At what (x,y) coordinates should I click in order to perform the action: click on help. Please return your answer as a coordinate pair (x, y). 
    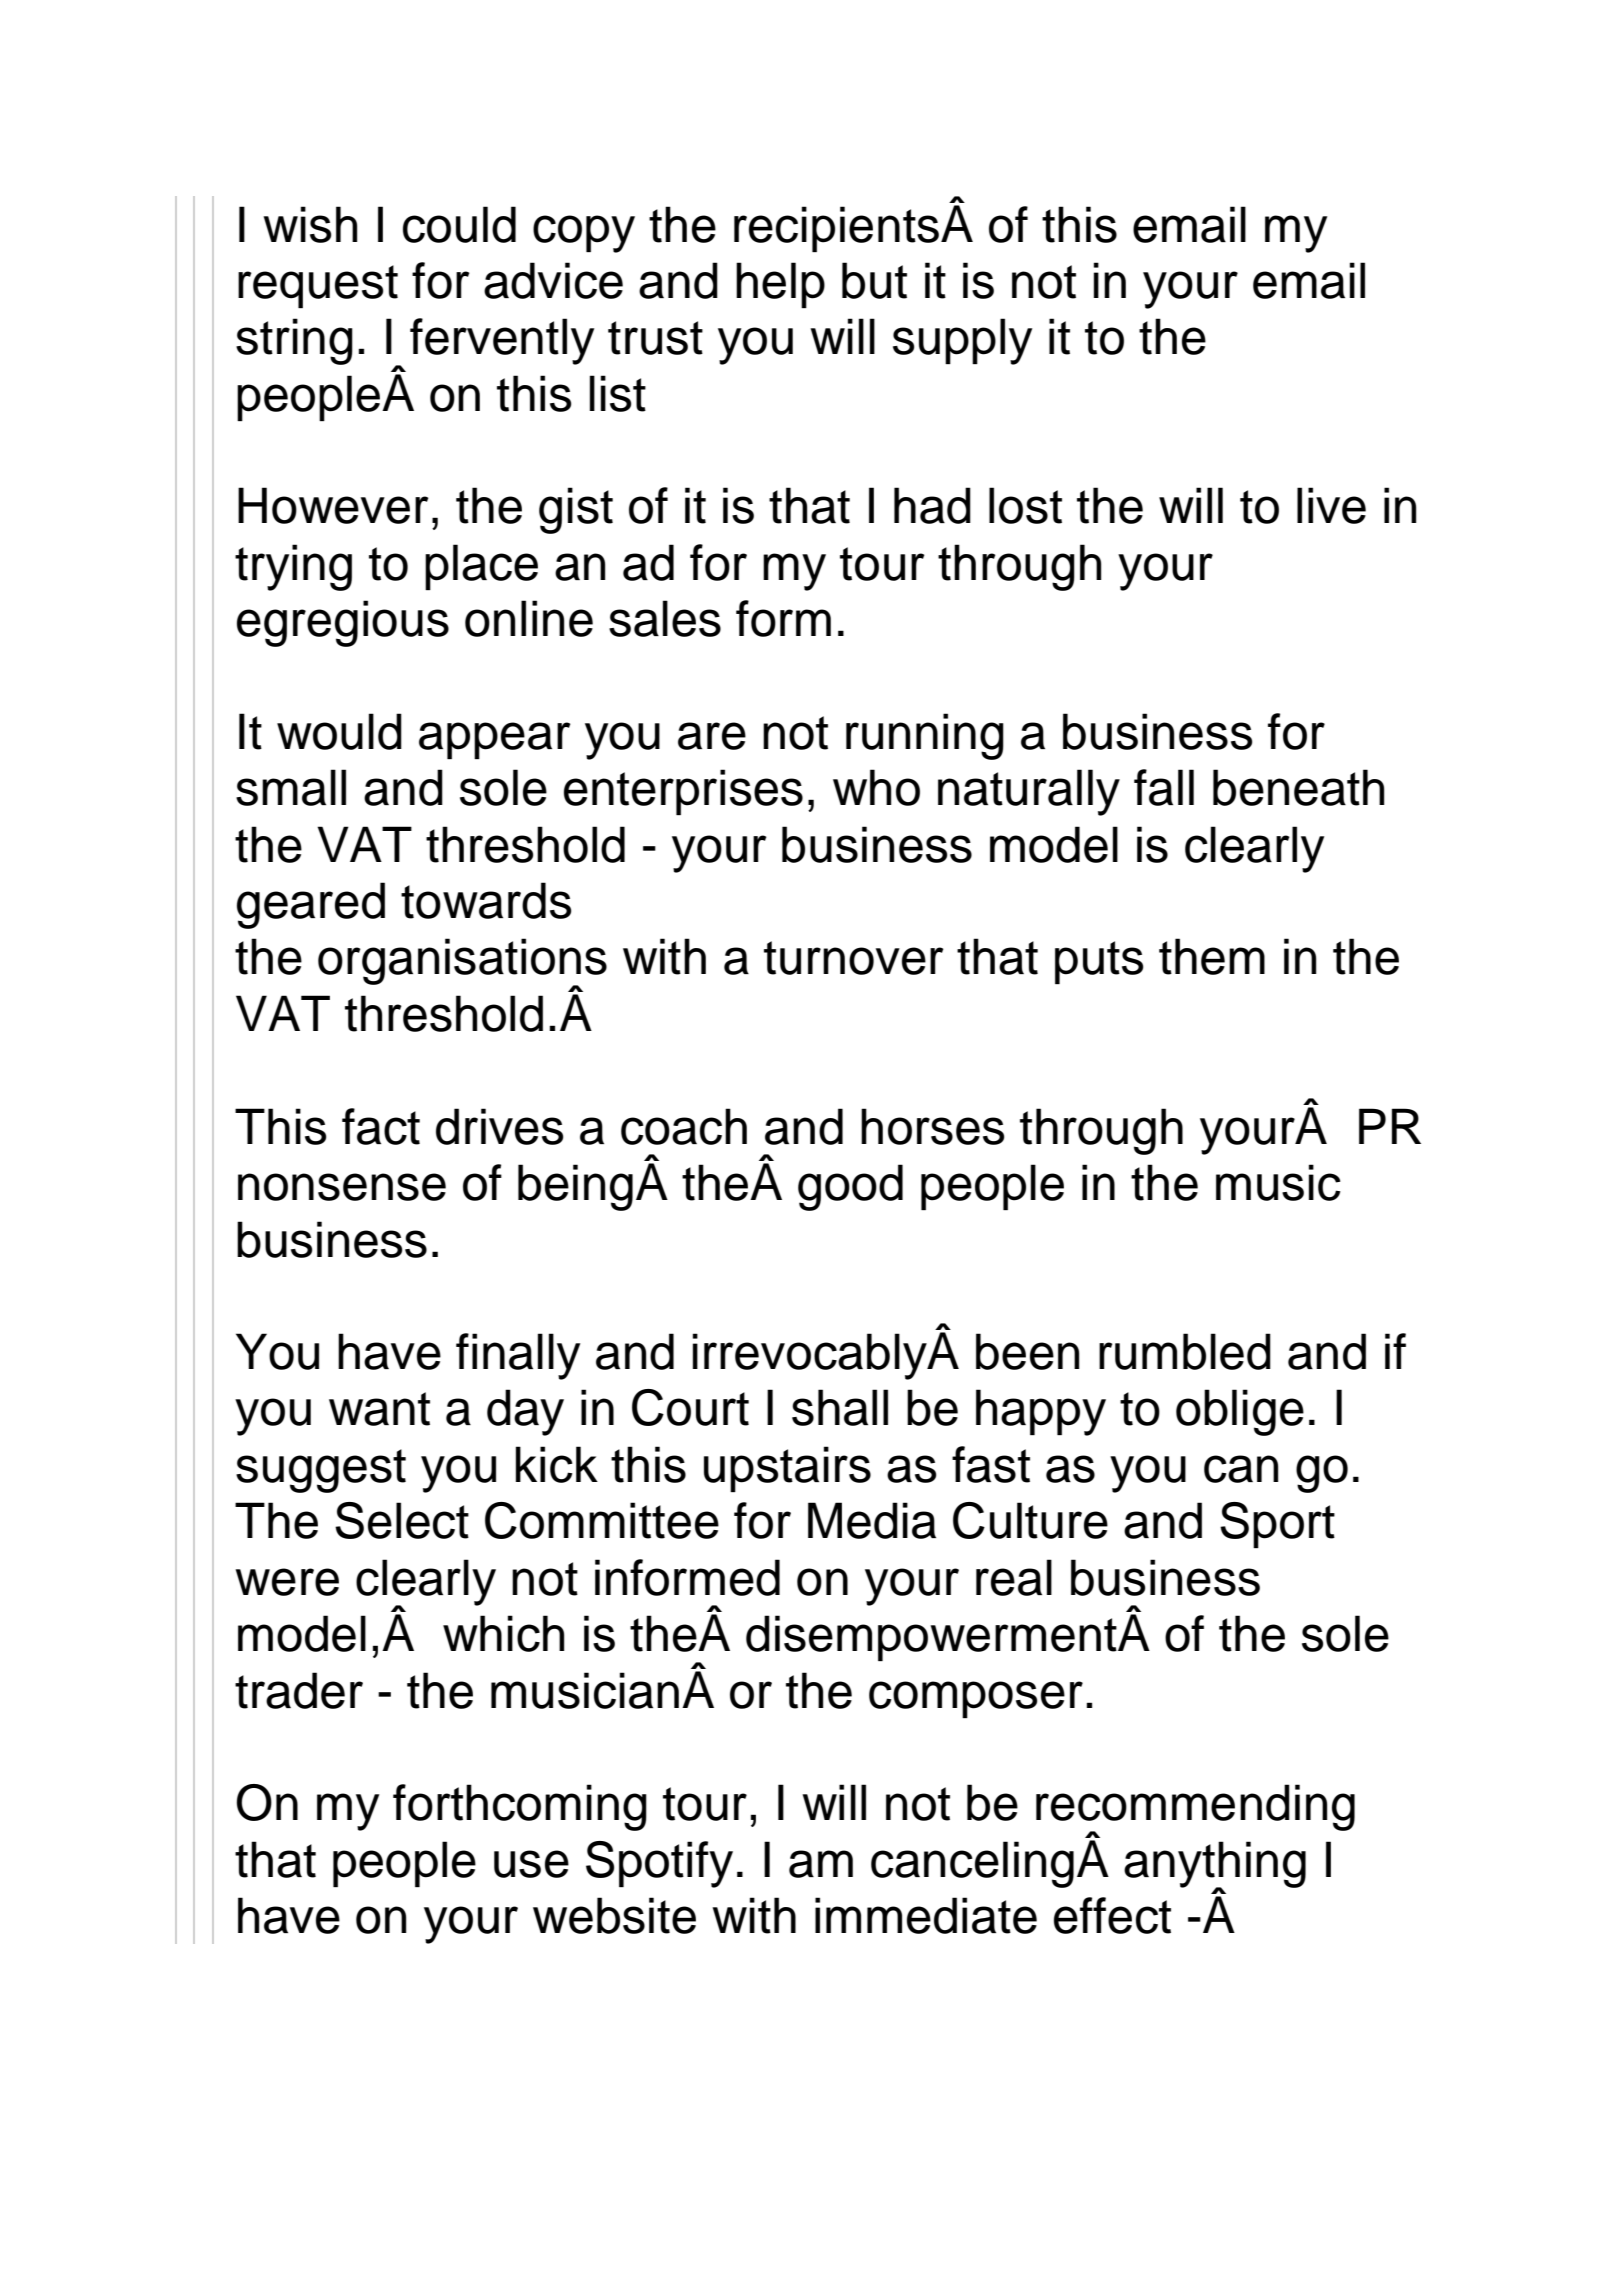
    Looking at the image, I should click on (780, 285).
